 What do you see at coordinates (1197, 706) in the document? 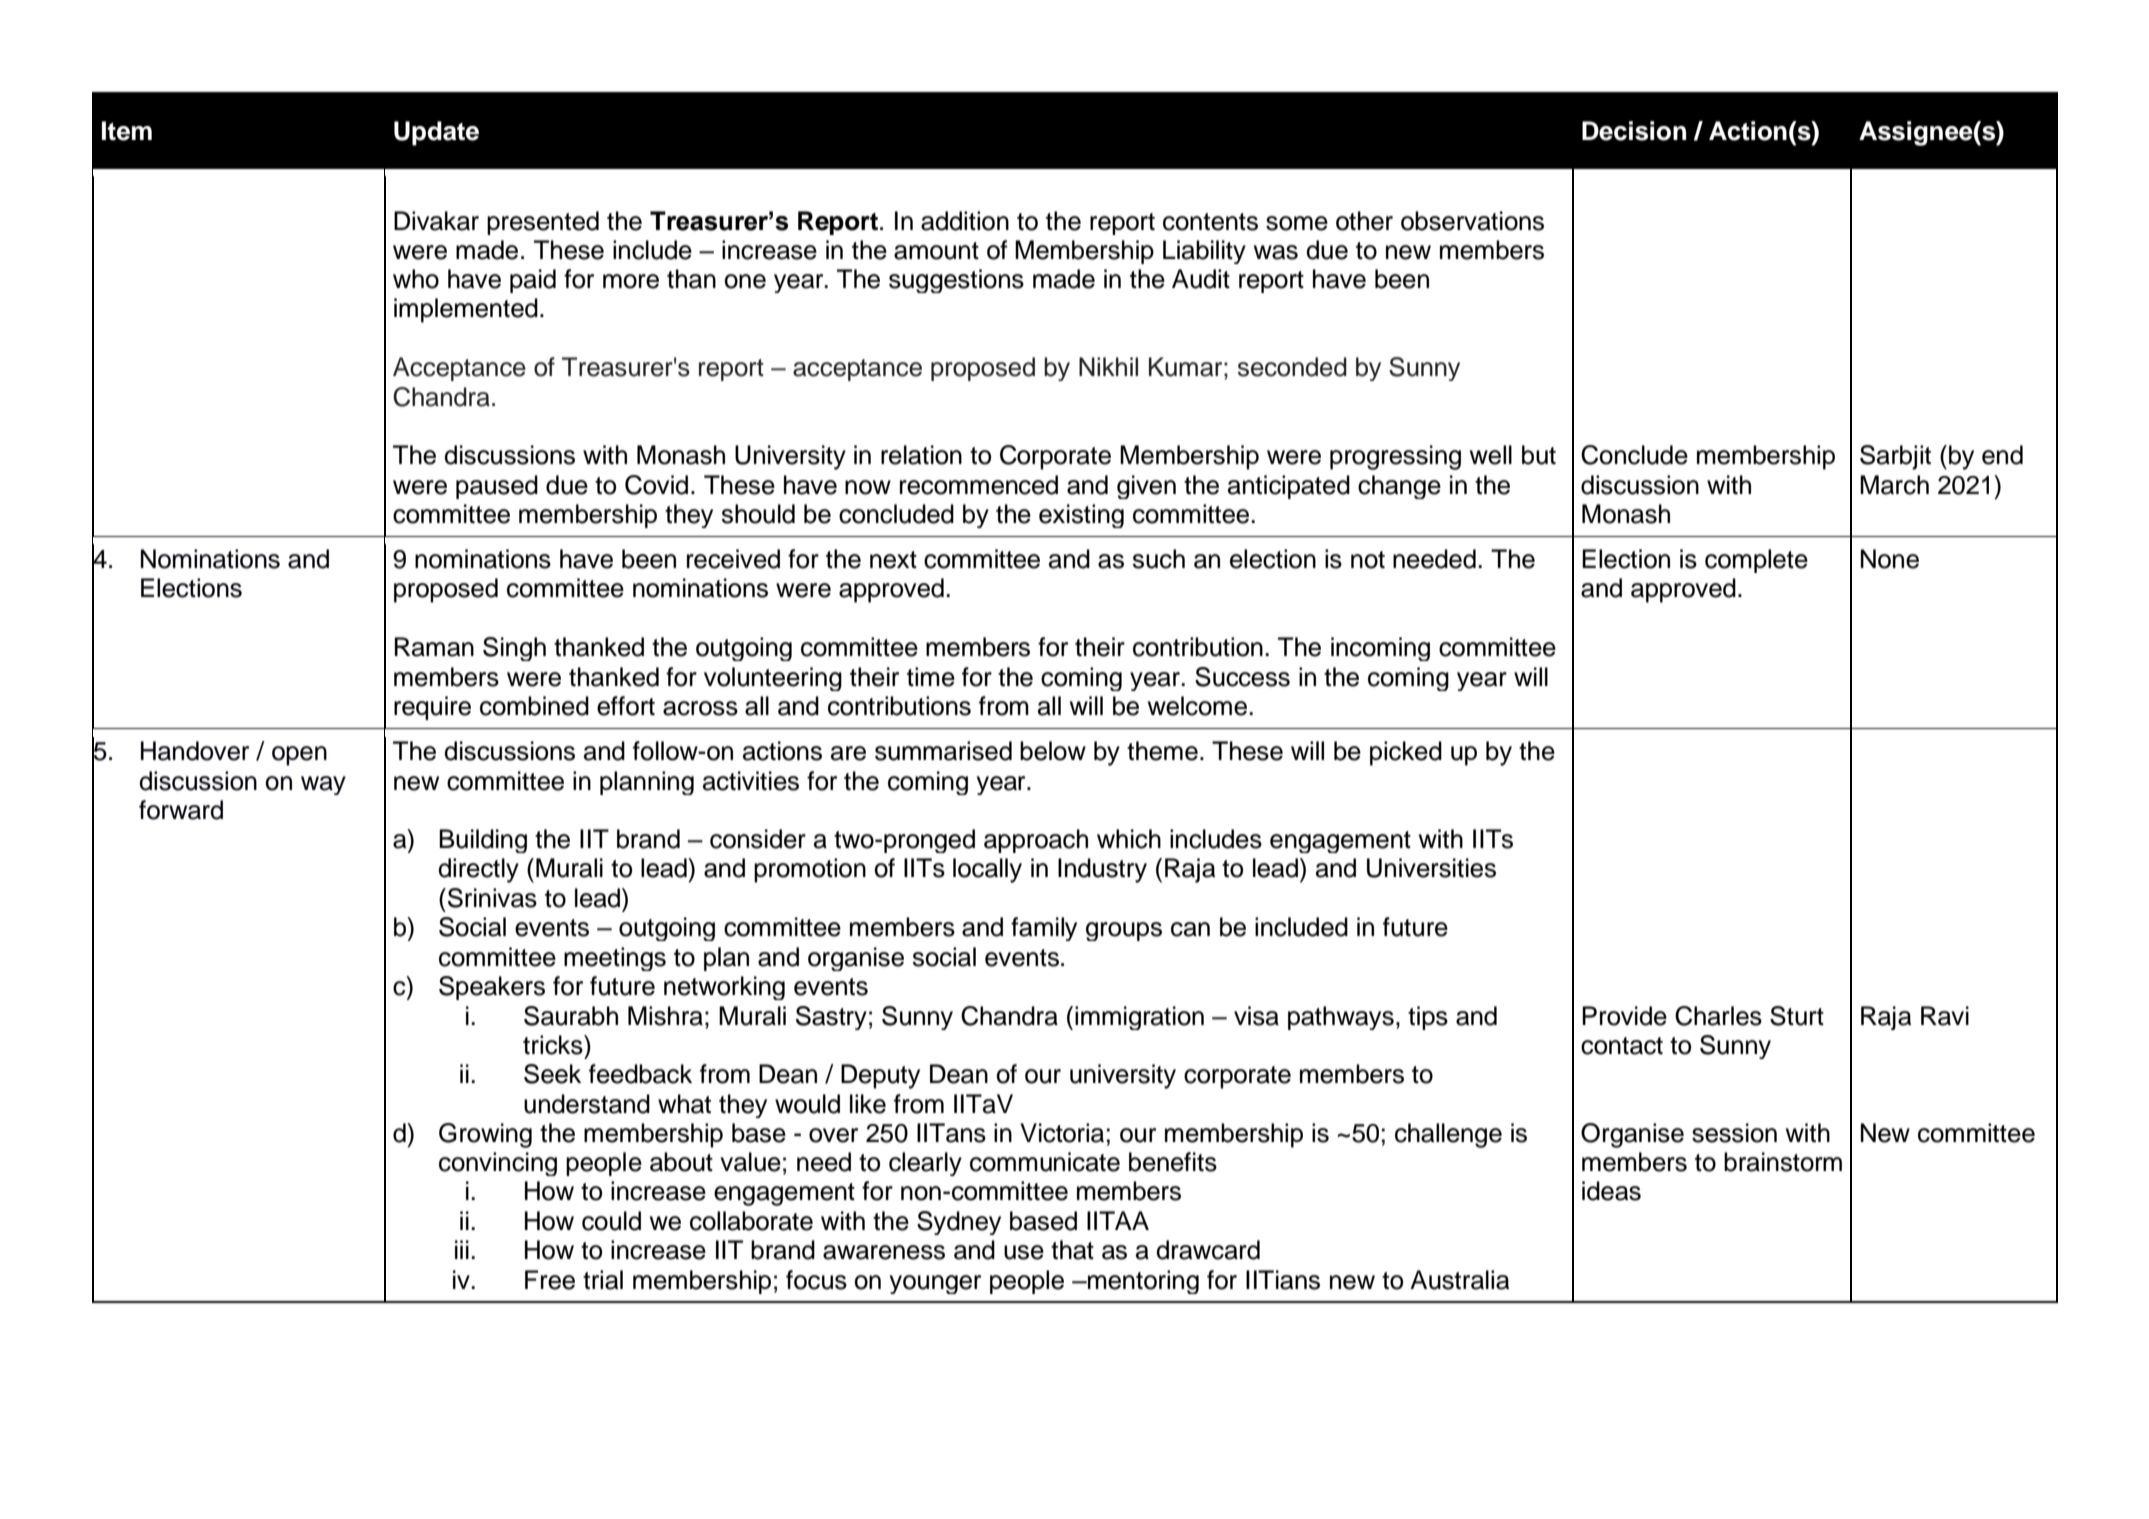
I see `welcome` at bounding box center [1197, 706].
